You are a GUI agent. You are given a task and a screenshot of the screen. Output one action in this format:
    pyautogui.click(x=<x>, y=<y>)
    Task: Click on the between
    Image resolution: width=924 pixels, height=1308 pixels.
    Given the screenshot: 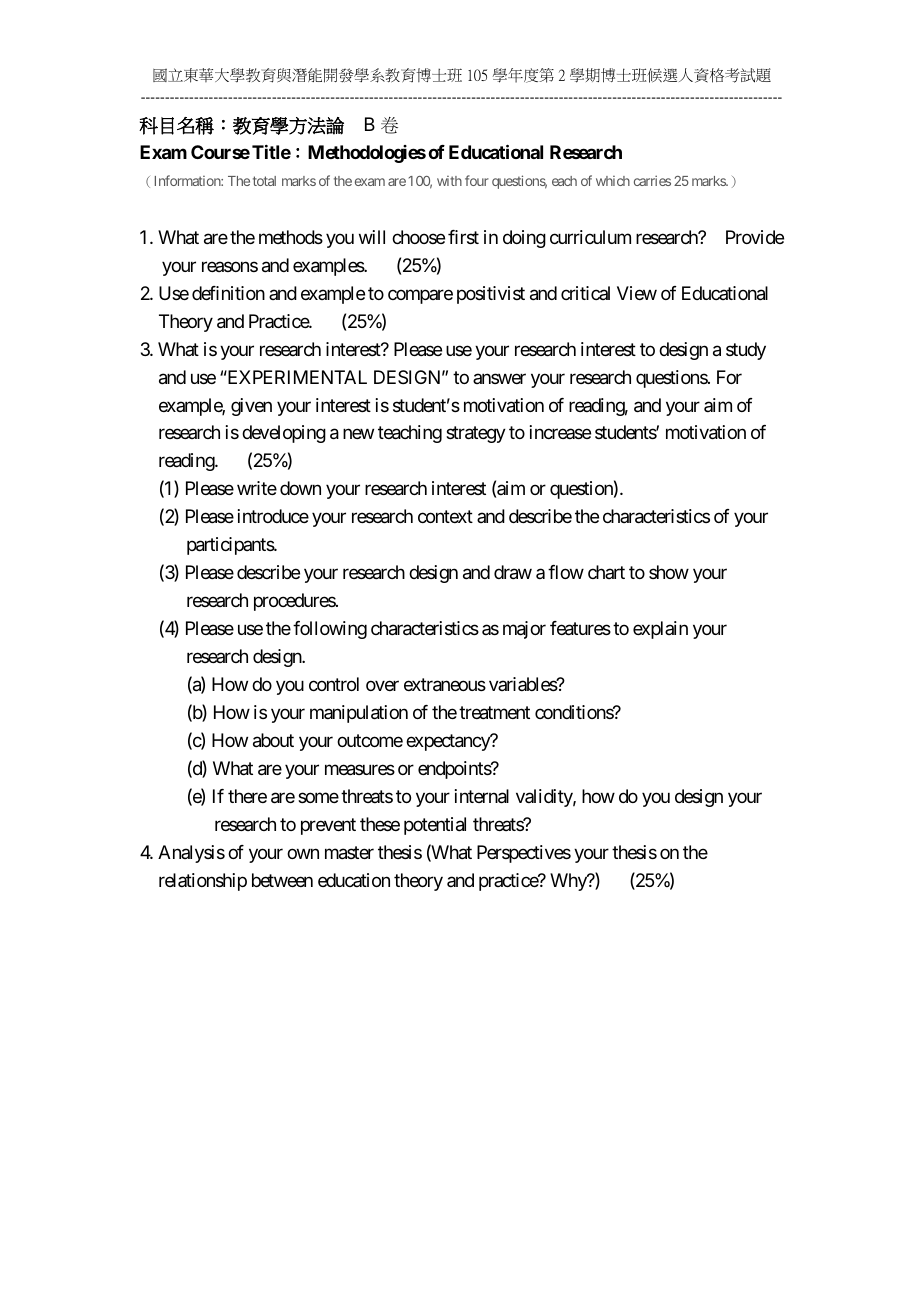 What is the action you would take?
    pyautogui.click(x=282, y=880)
